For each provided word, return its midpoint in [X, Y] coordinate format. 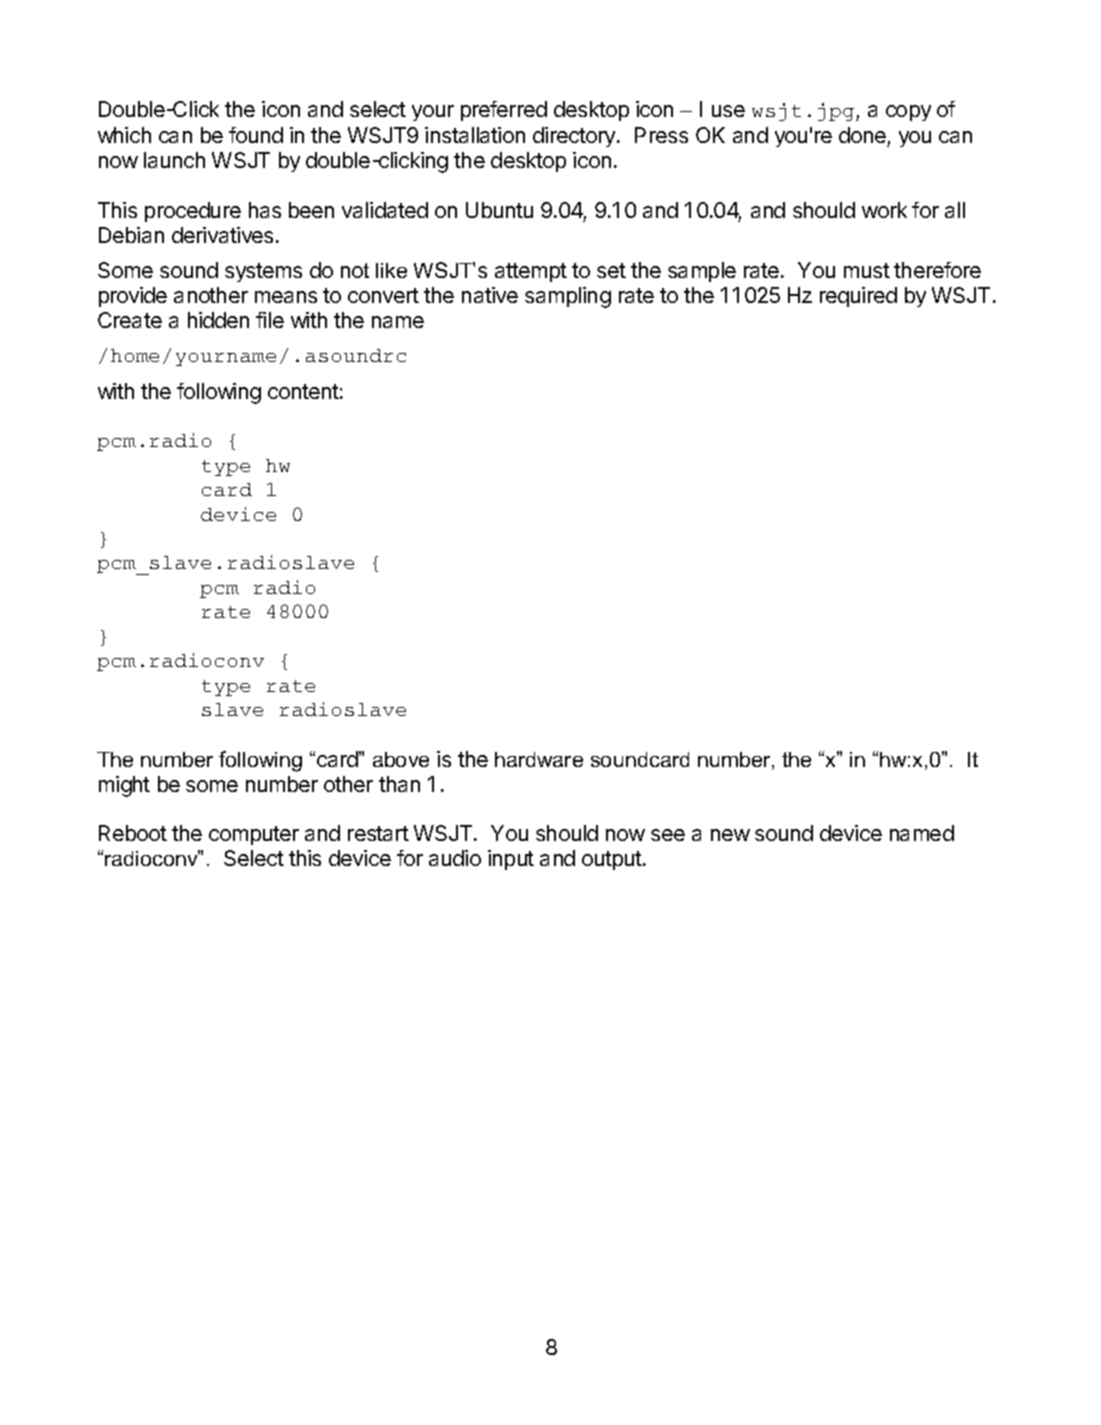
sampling [568, 297]
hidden [218, 320]
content [303, 391]
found [256, 135]
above [401, 759]
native [490, 295]
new [730, 835]
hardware [539, 759]
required [858, 297]
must [867, 270]
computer [254, 835]
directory [575, 137]
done [863, 137]
